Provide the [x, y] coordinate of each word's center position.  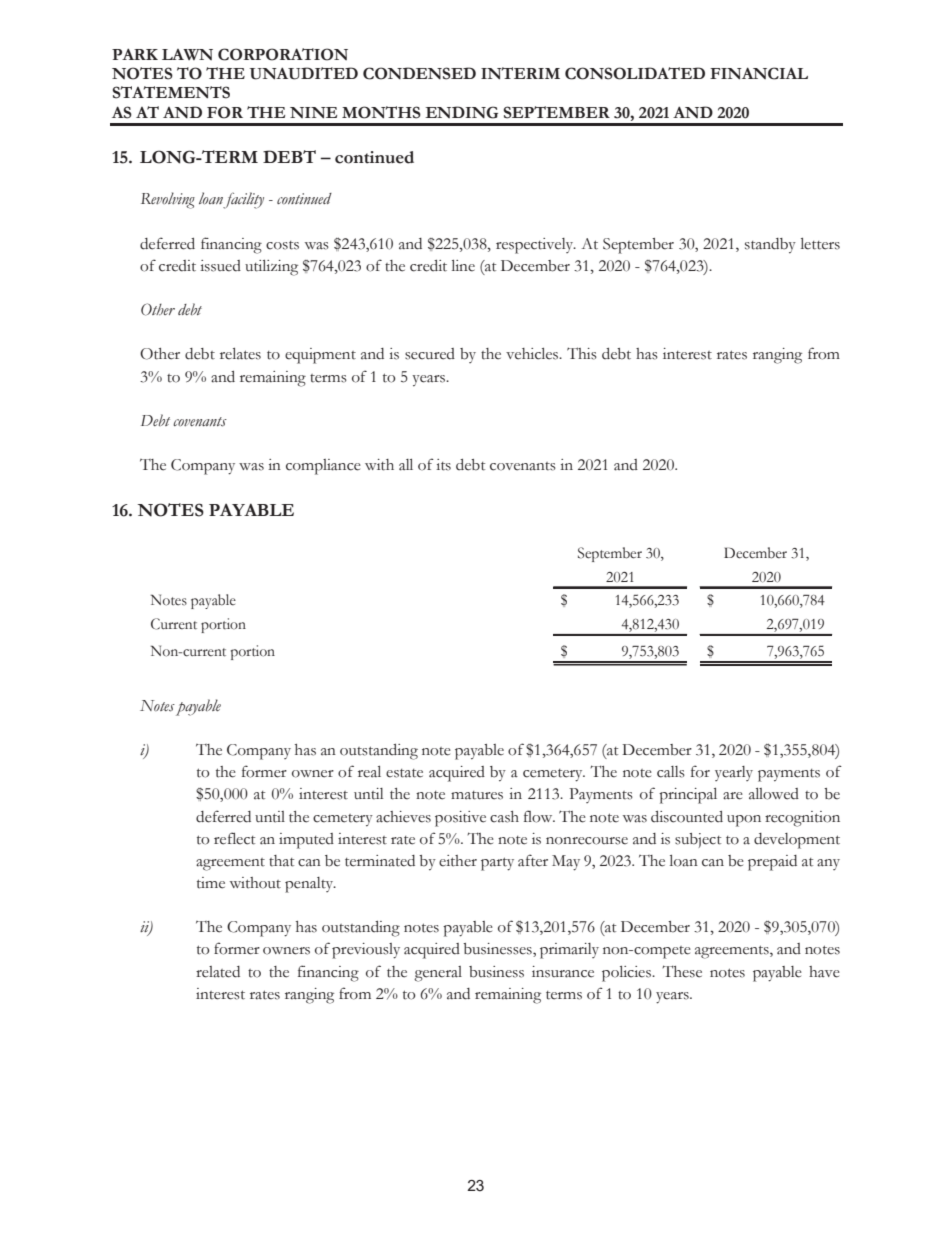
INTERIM [520, 73]
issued [220, 266]
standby [770, 246]
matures [477, 795]
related [218, 972]
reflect [234, 838]
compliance [323, 467]
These [682, 971]
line [463, 266]
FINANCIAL [759, 73]
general [438, 974]
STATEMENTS [171, 92]
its [443, 465]
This [582, 353]
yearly [734, 773]
